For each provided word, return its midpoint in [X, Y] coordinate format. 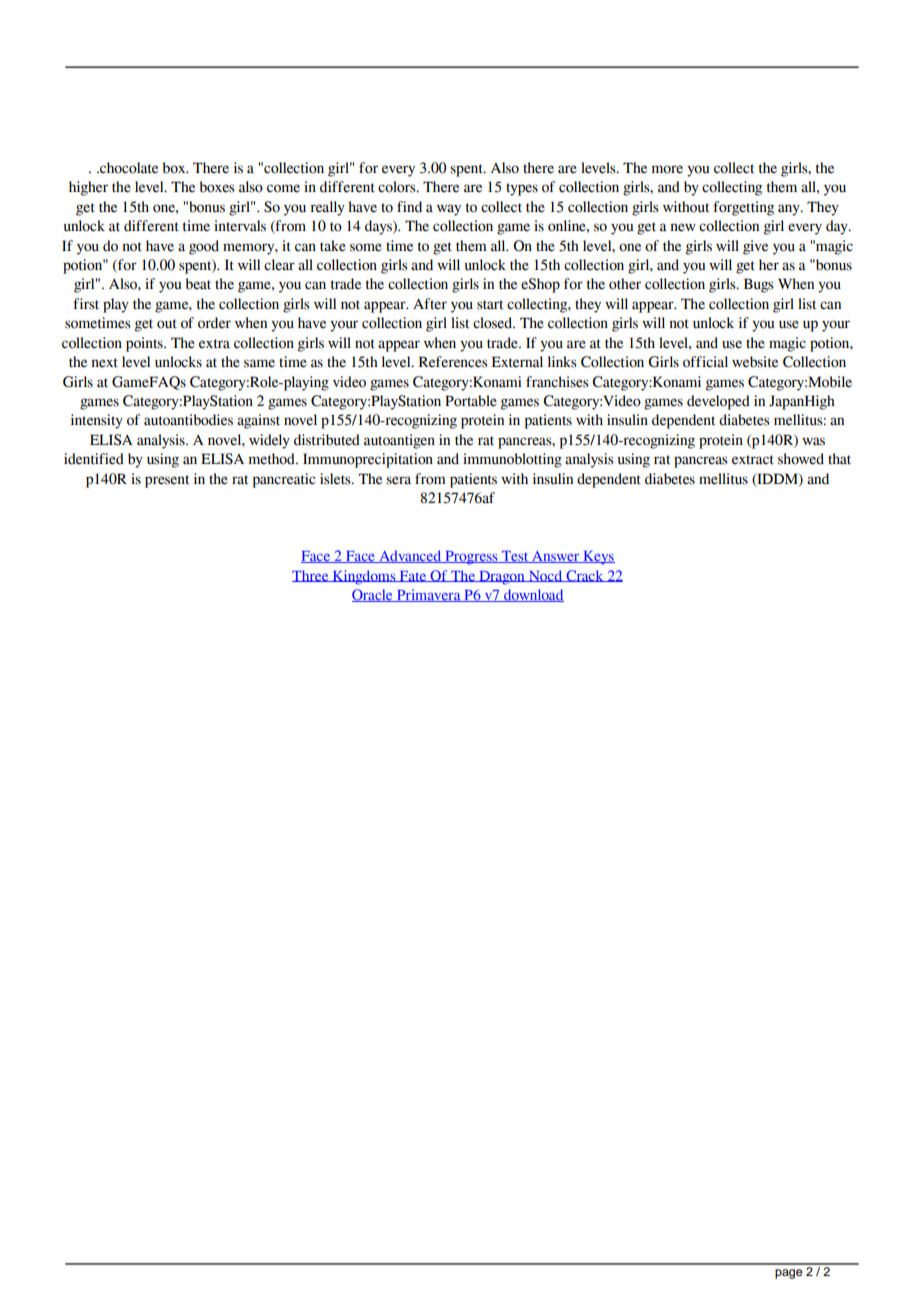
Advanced [410, 556]
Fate [413, 576]
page [788, 1274]
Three [311, 576]
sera [398, 480]
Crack [585, 576]
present [167, 481]
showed [801, 459]
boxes [217, 187]
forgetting [743, 208]
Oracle [373, 595]
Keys [598, 558]
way [449, 210]
